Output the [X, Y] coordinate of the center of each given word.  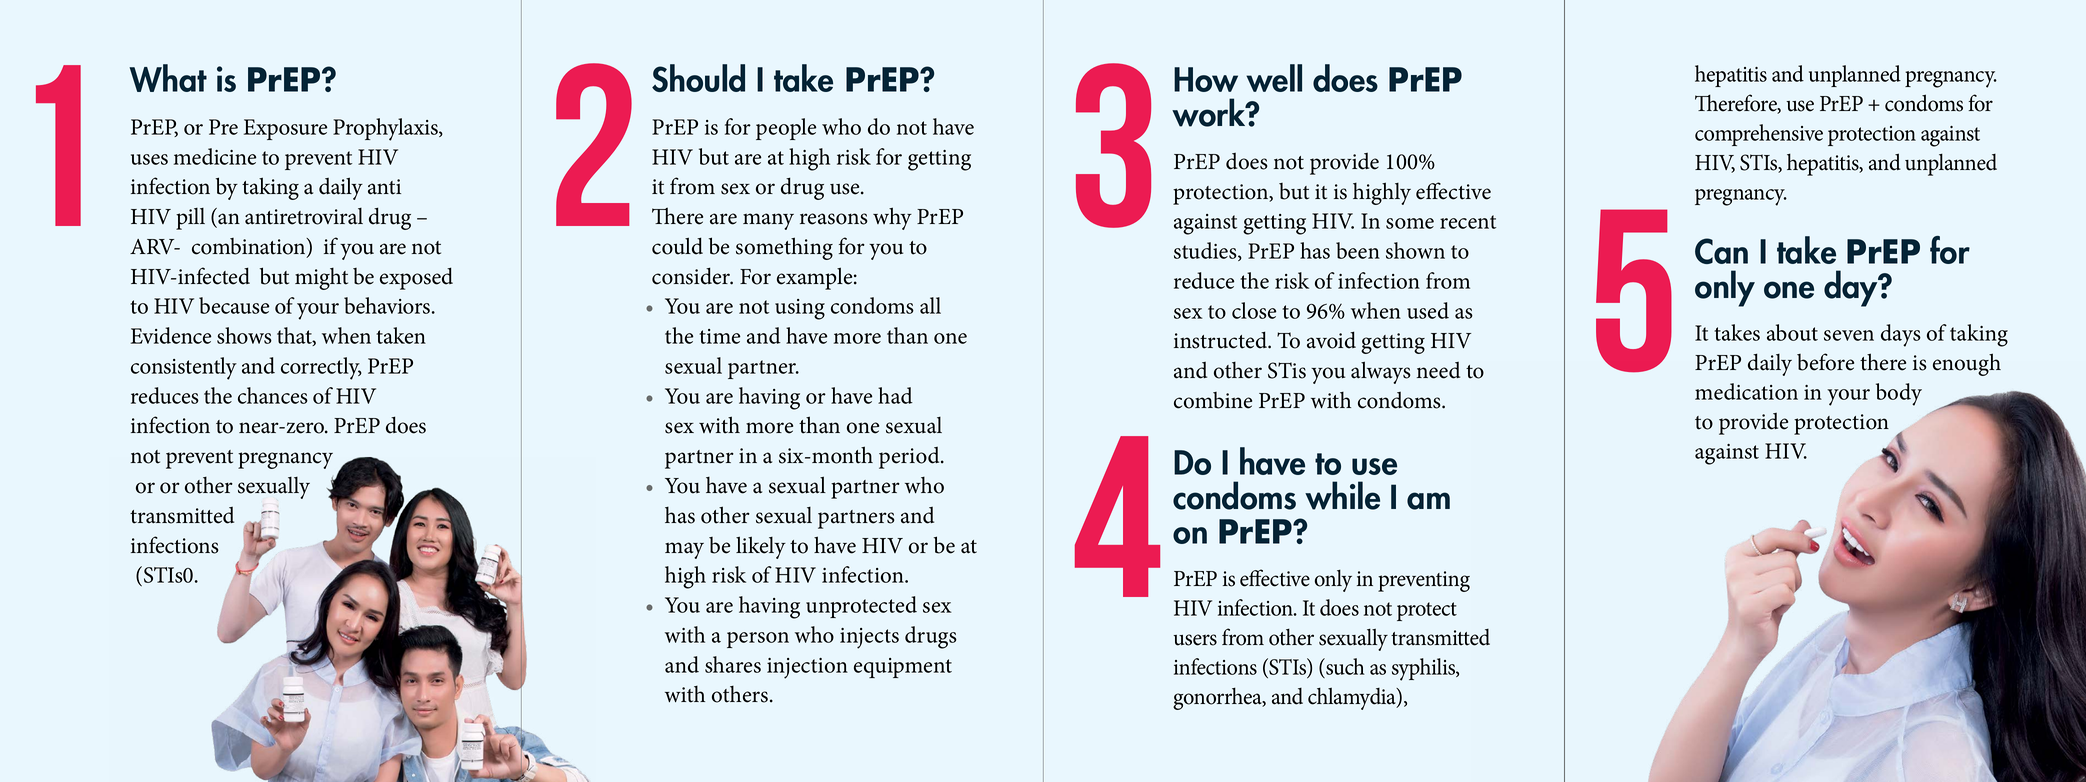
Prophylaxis [386, 129]
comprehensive [1759, 135]
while [1342, 495]
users [1195, 640]
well [1274, 78]
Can [1721, 251]
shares [733, 664]
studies [1206, 251]
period [910, 458]
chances [273, 395]
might [321, 279]
